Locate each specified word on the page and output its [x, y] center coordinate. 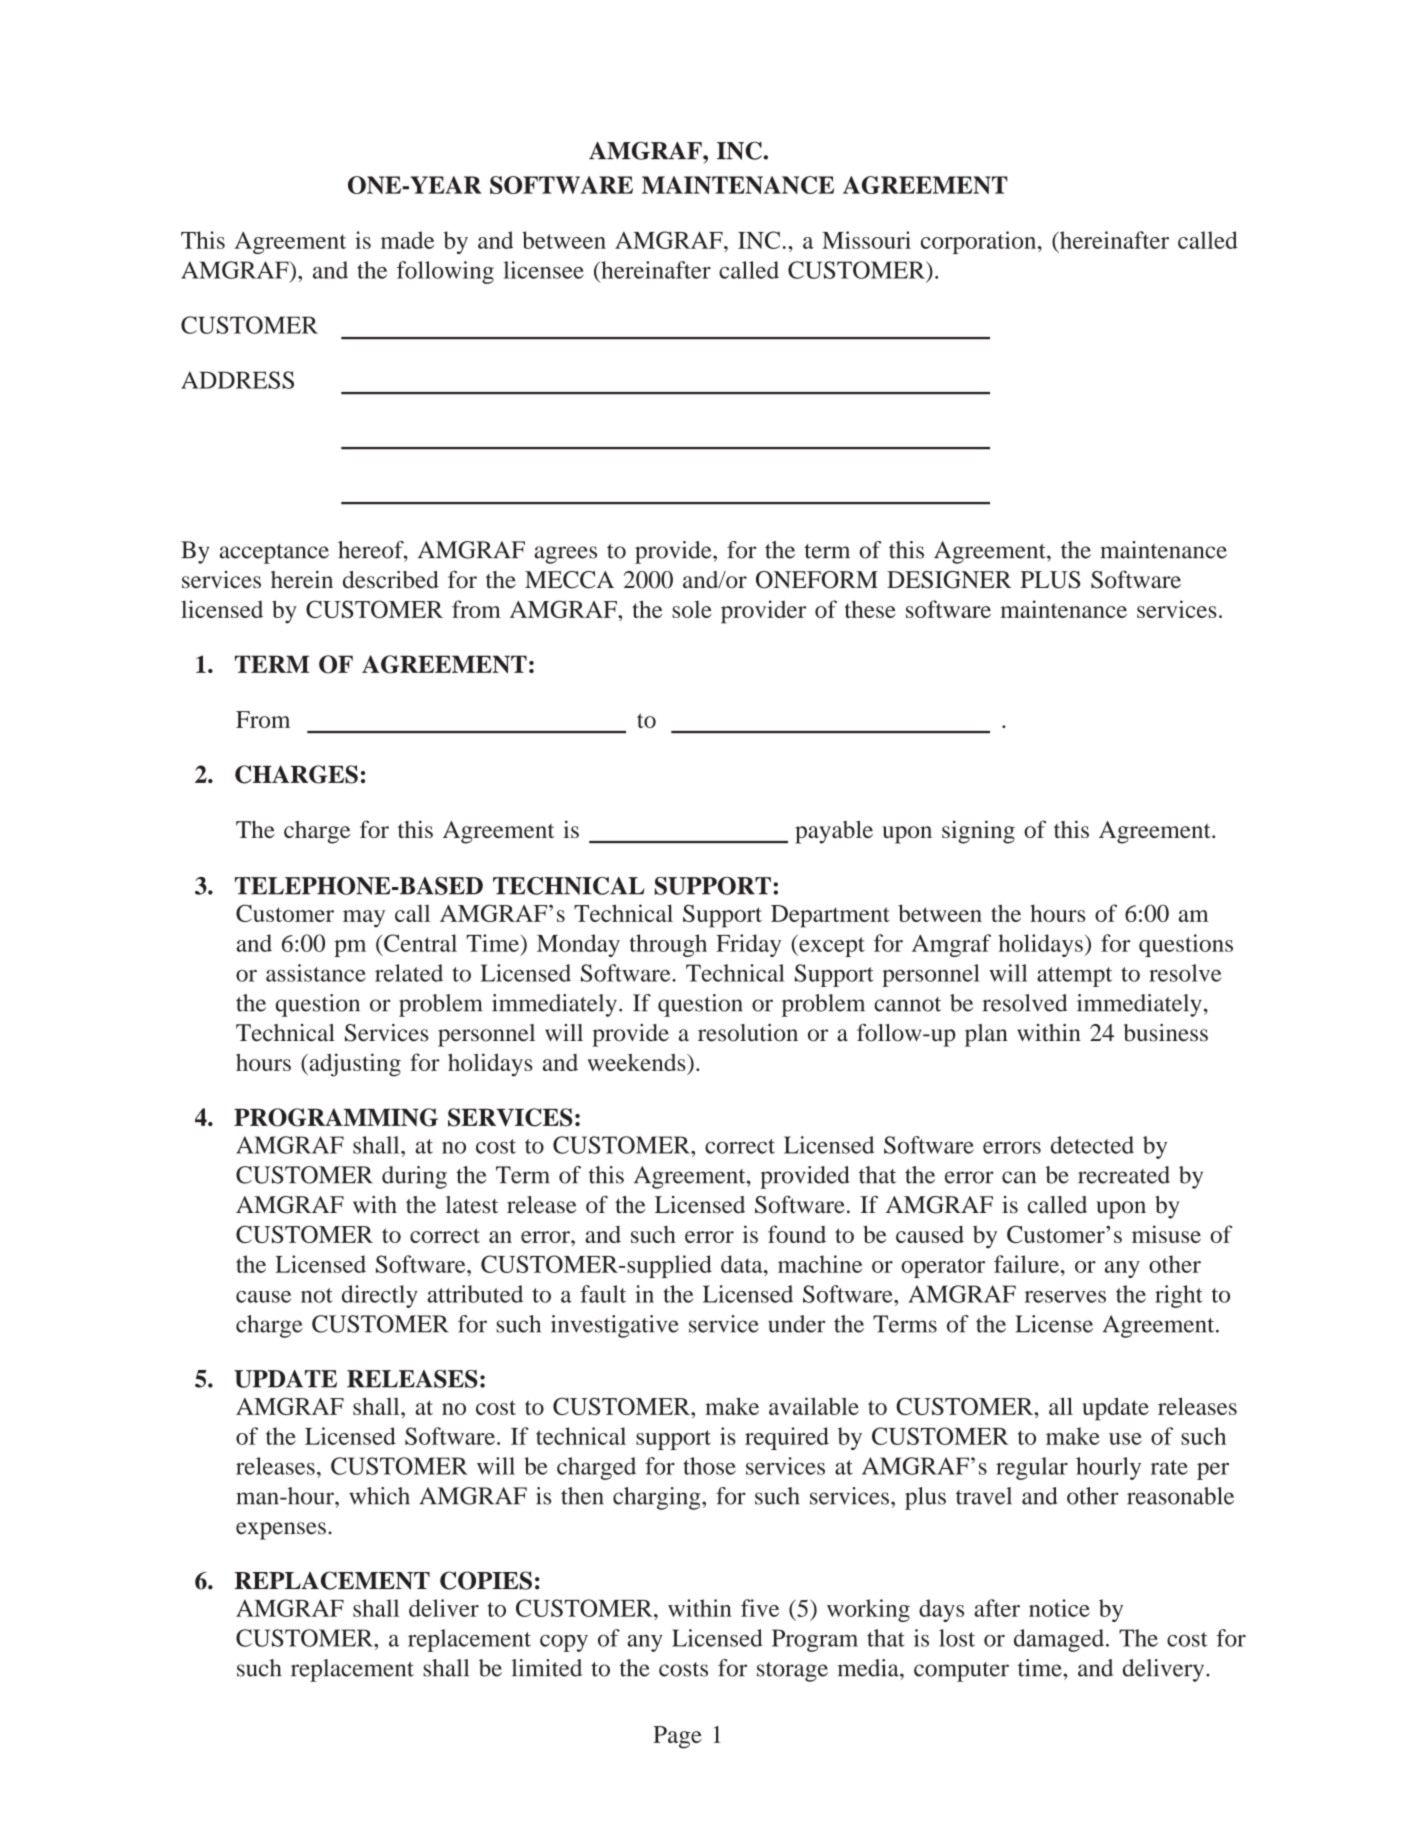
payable [834, 832]
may [364, 919]
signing [978, 832]
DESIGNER [949, 580]
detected [1092, 1145]
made [407, 240]
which [379, 1496]
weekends [637, 1062]
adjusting [354, 1065]
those [709, 1466]
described [391, 579]
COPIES [486, 1580]
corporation [980, 242]
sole [692, 609]
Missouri [866, 240]
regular [1032, 1468]
